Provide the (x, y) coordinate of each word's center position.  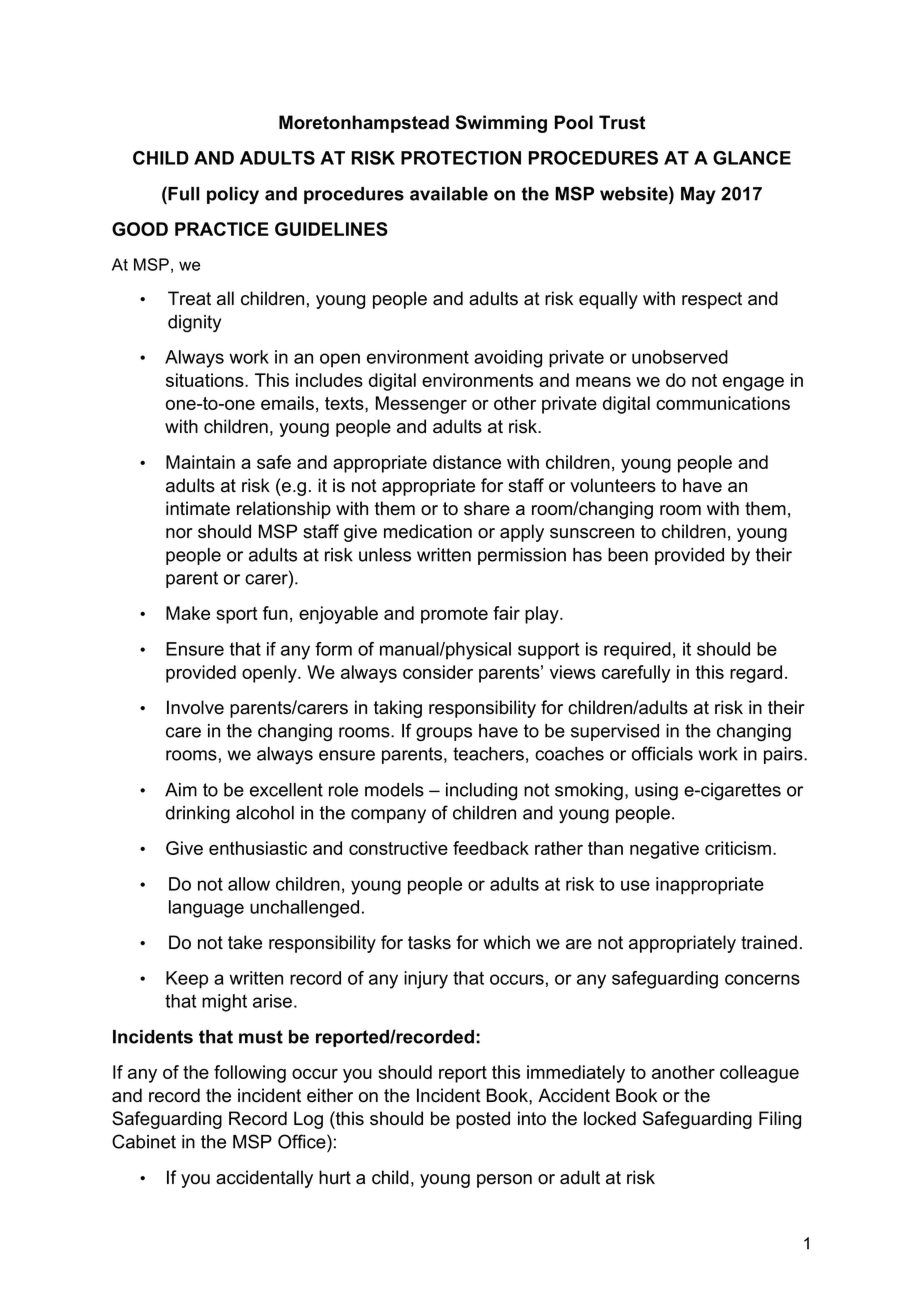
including (481, 791)
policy (233, 196)
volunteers (613, 485)
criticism (738, 848)
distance (467, 462)
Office (303, 1141)
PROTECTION (461, 158)
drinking (198, 814)
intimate (198, 508)
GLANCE (752, 158)
